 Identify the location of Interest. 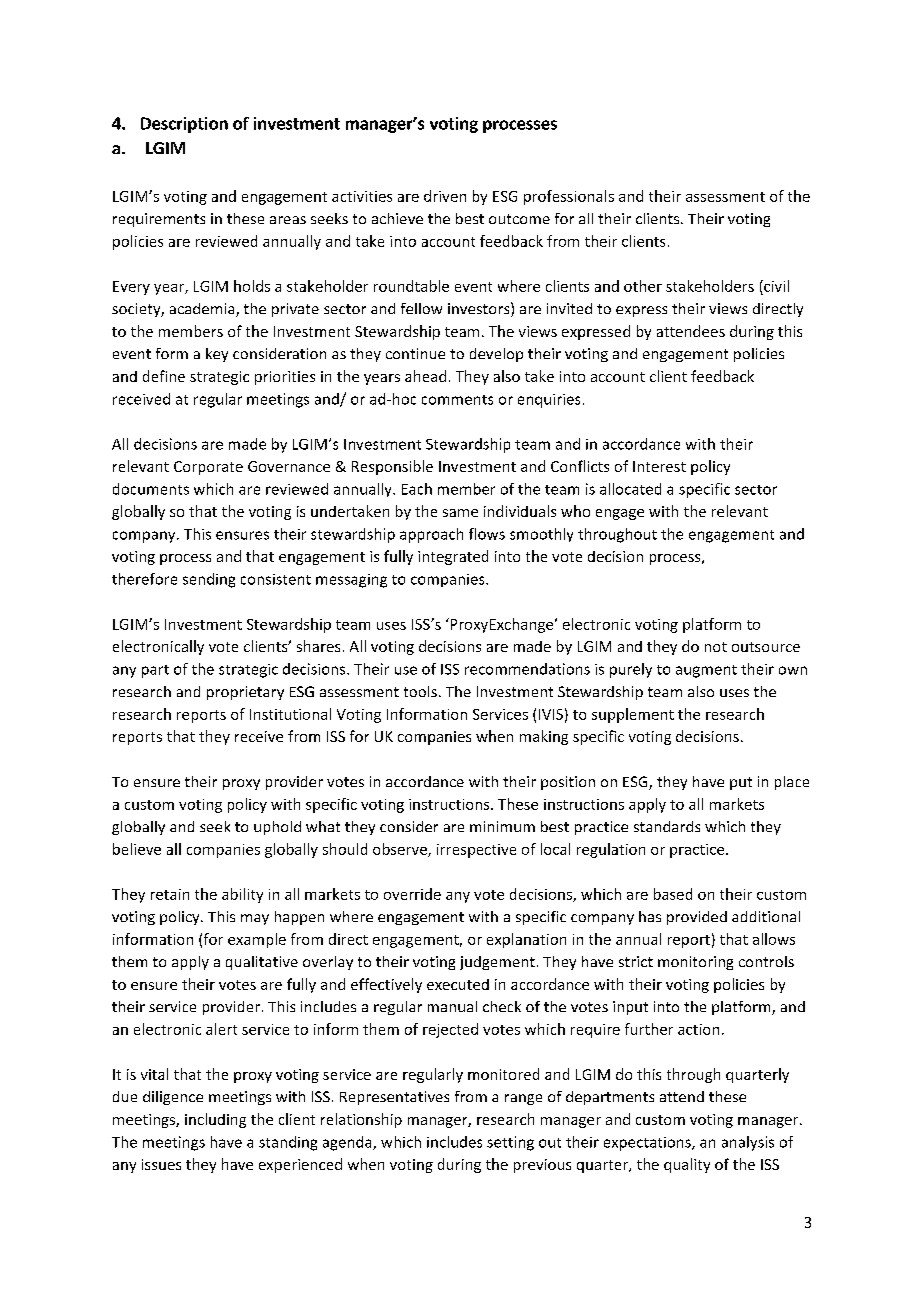
(659, 466).
